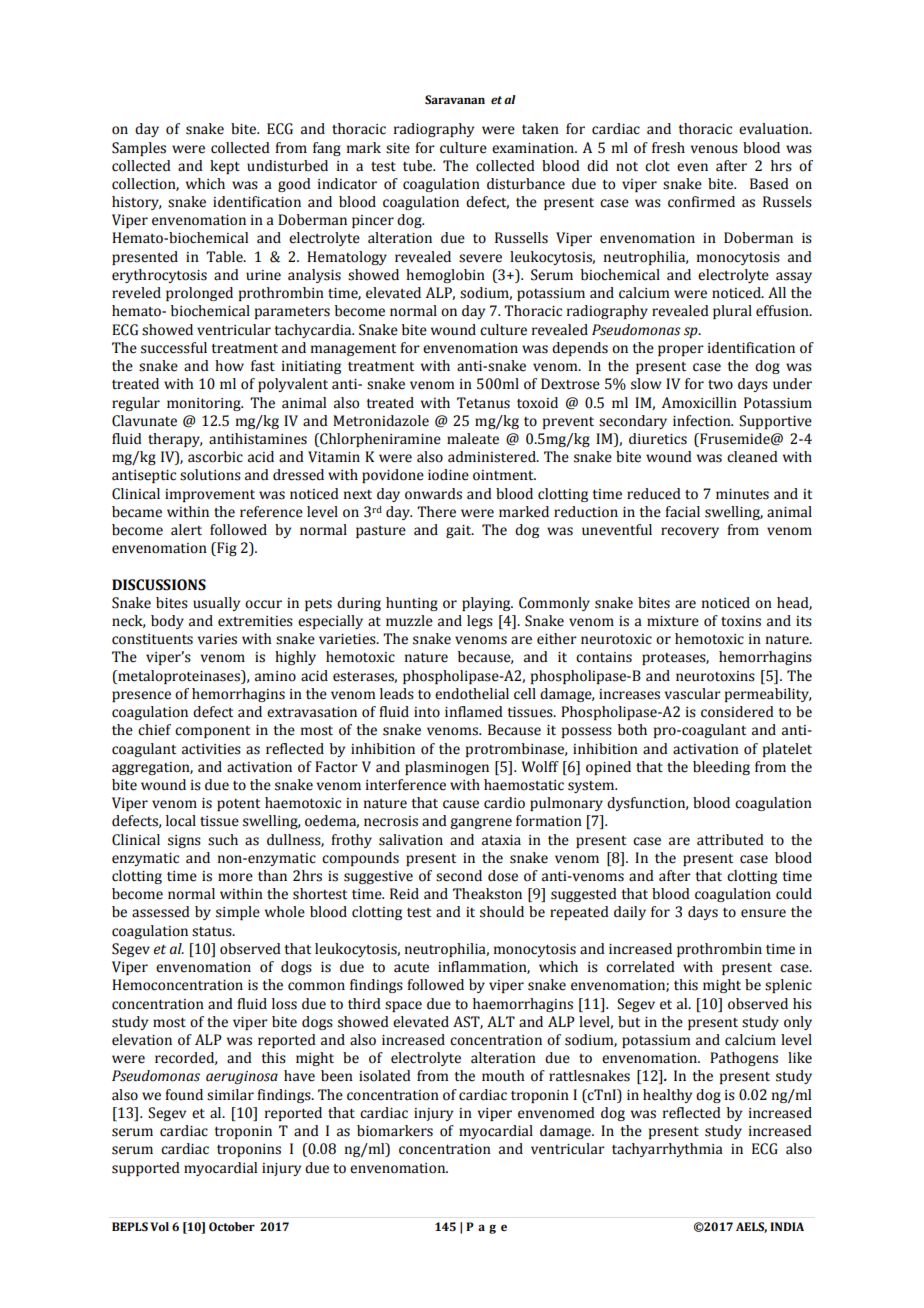  I want to click on kept, so click(225, 167).
